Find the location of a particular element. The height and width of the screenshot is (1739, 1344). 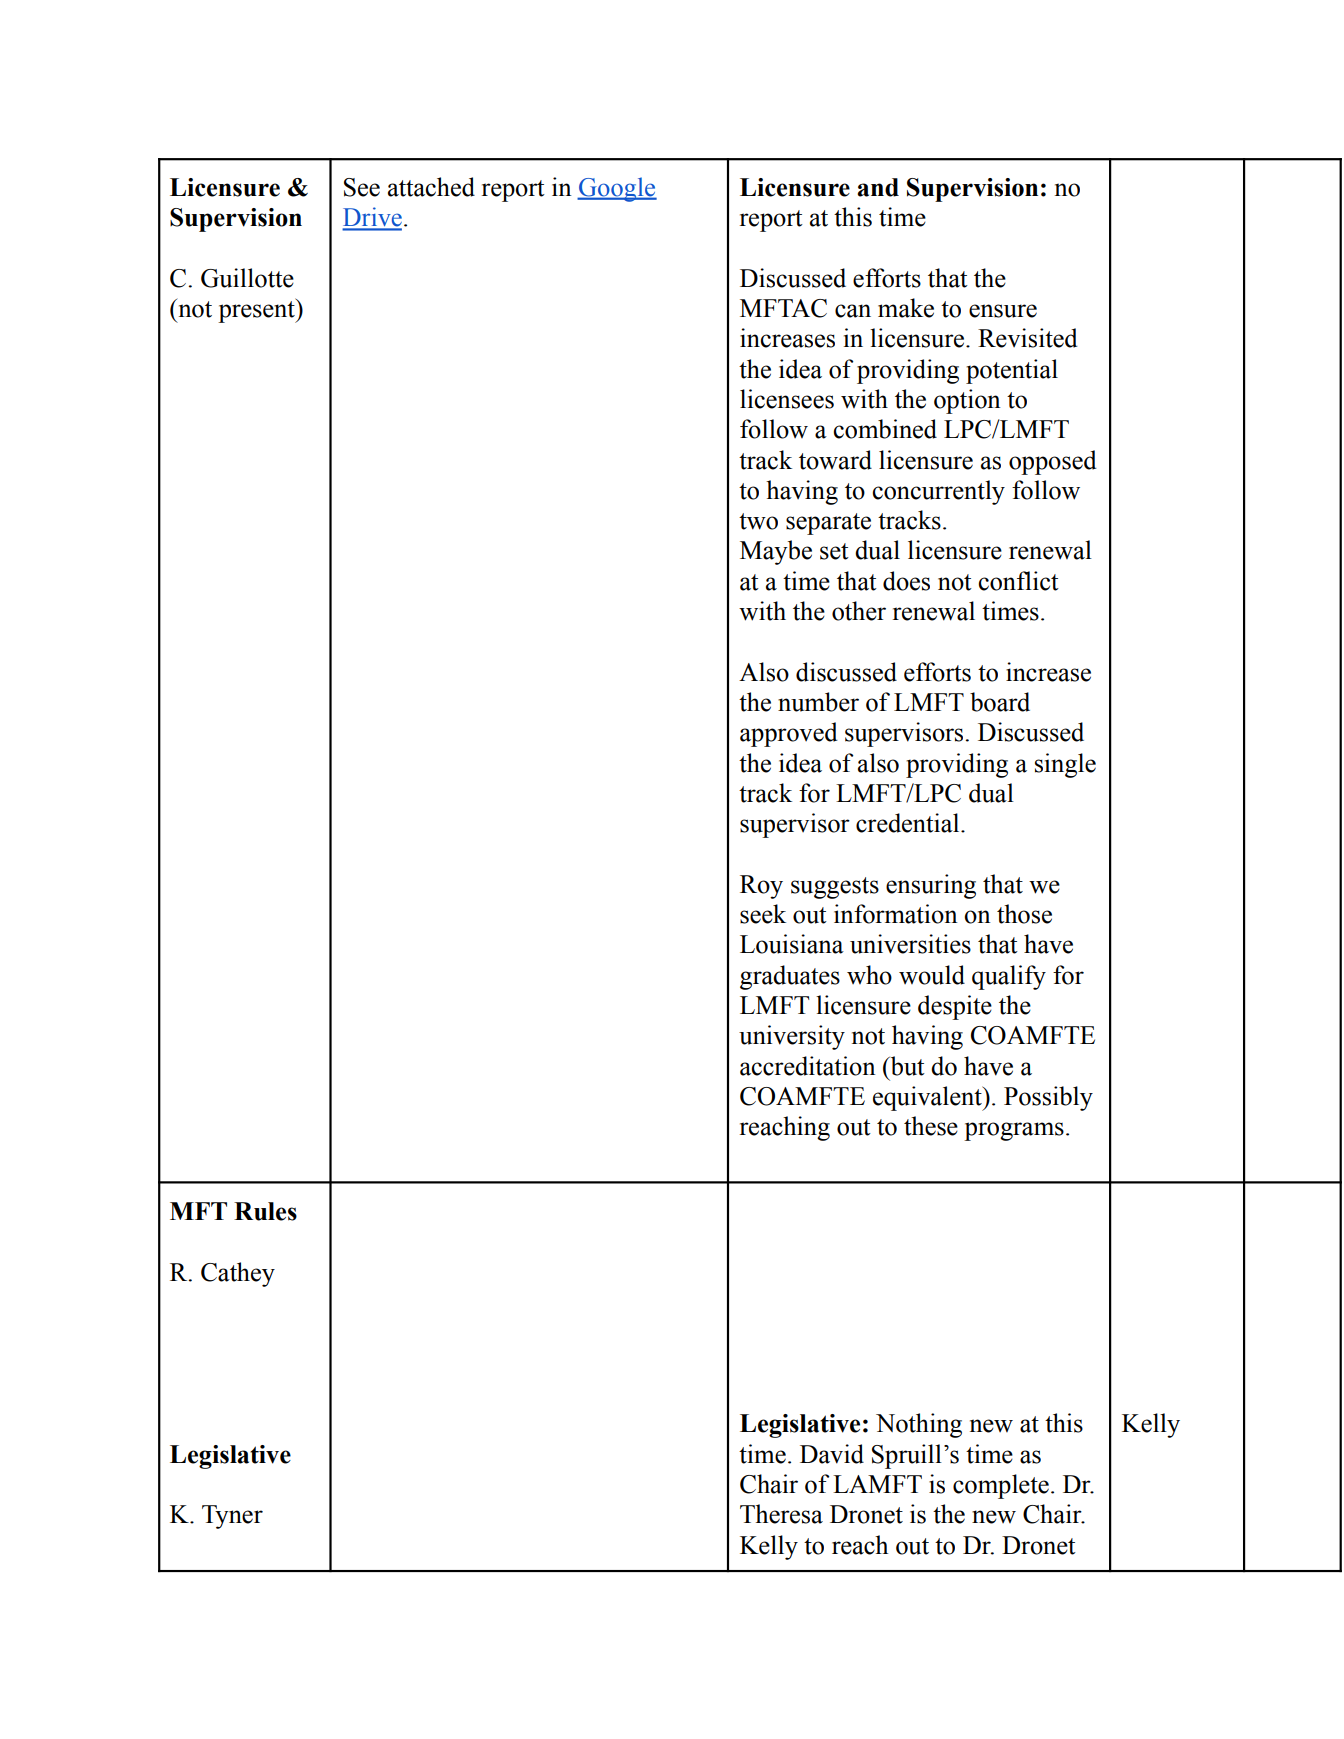

seek is located at coordinates (763, 914).
